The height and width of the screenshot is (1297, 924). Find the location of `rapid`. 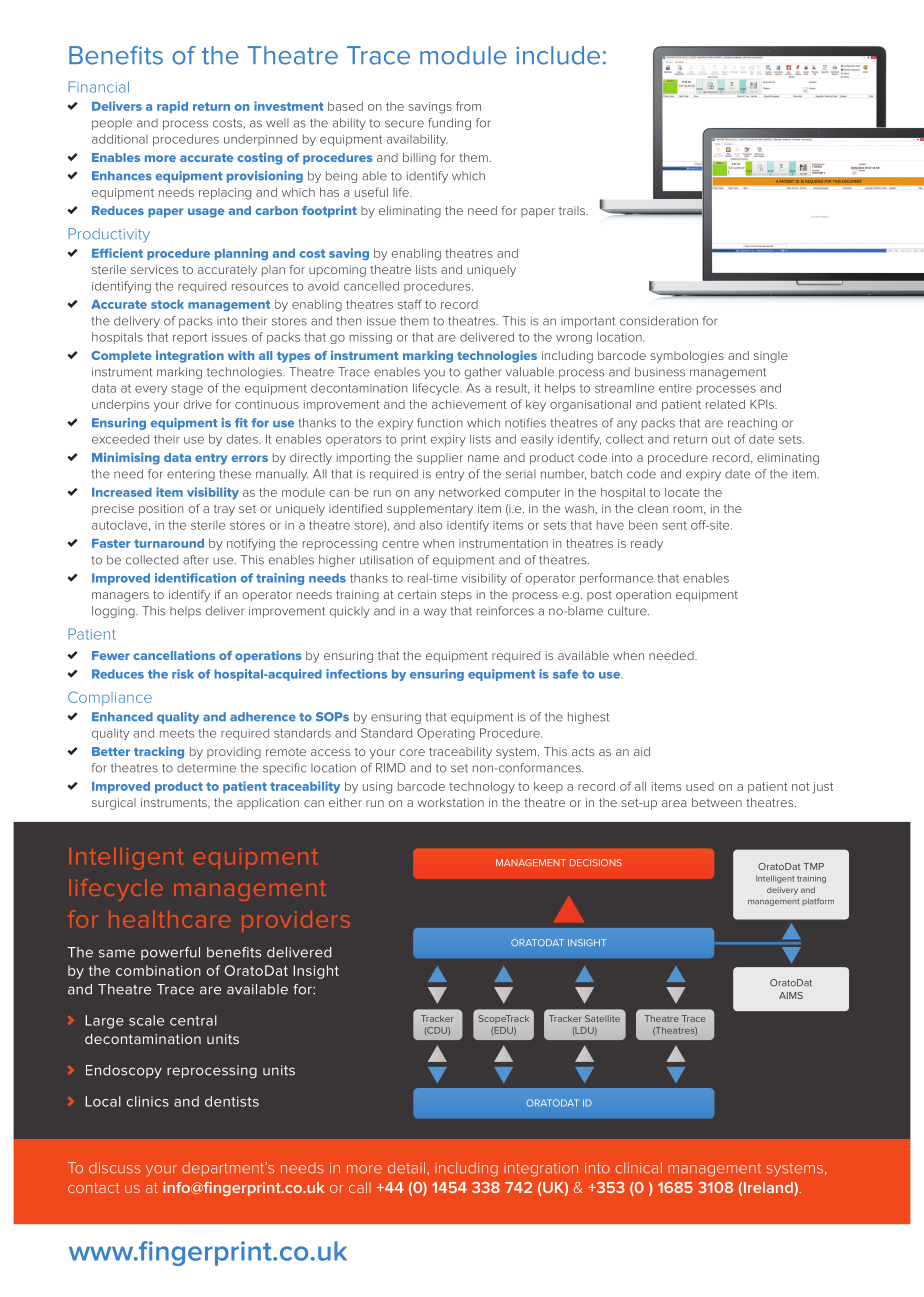

rapid is located at coordinates (172, 107).
